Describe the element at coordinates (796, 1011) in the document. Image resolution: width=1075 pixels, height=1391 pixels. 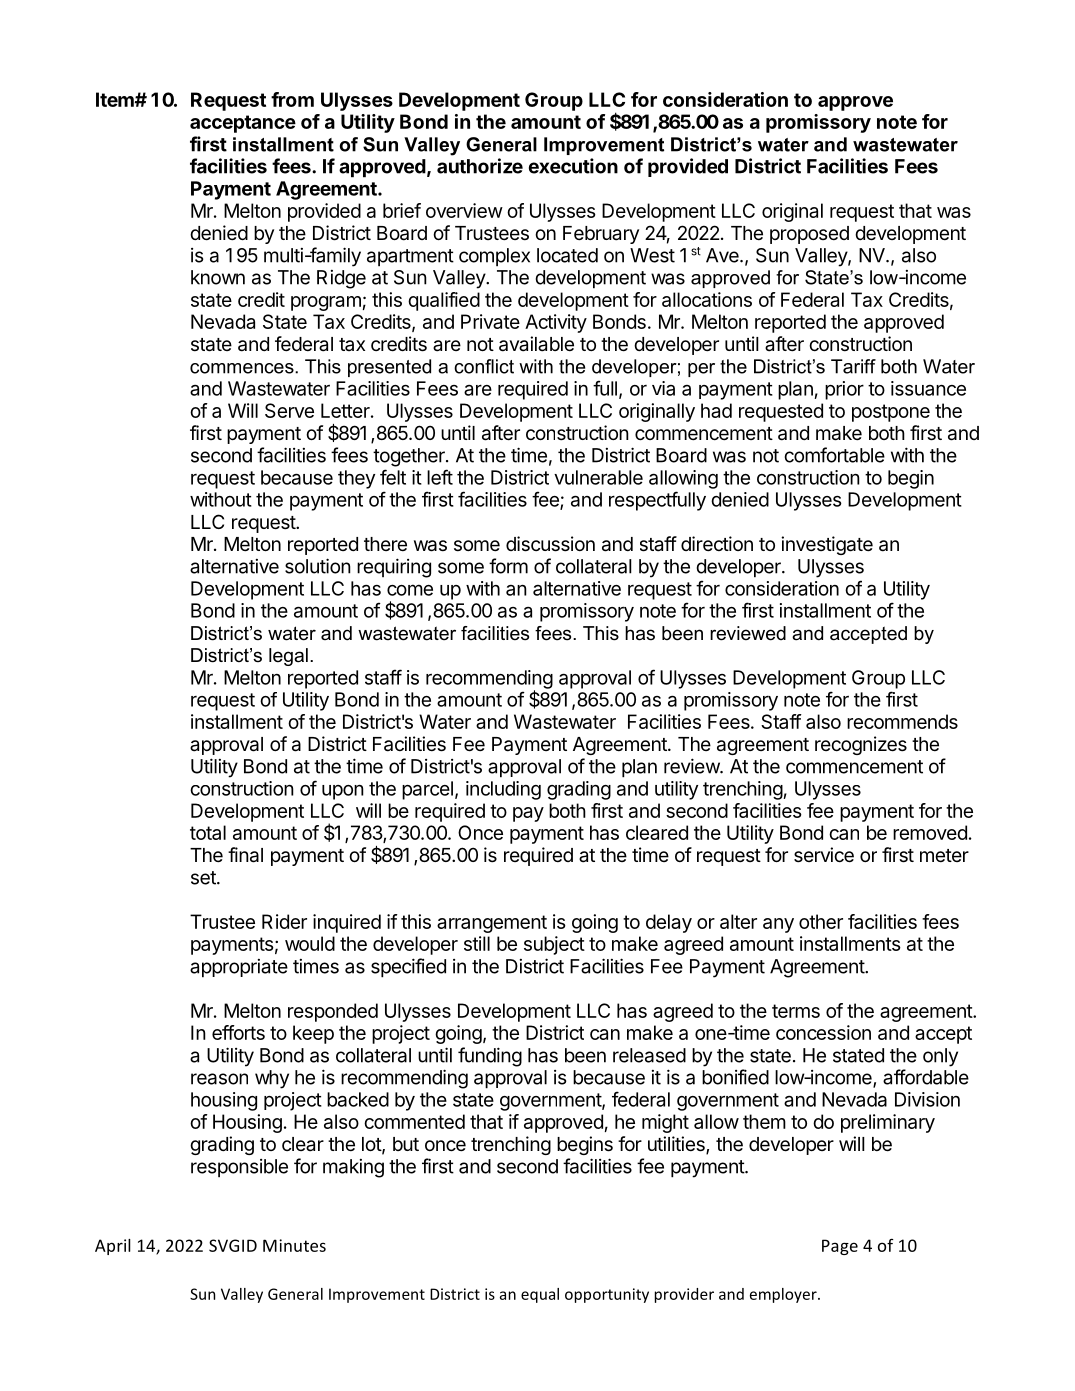
I see `terms` at that location.
